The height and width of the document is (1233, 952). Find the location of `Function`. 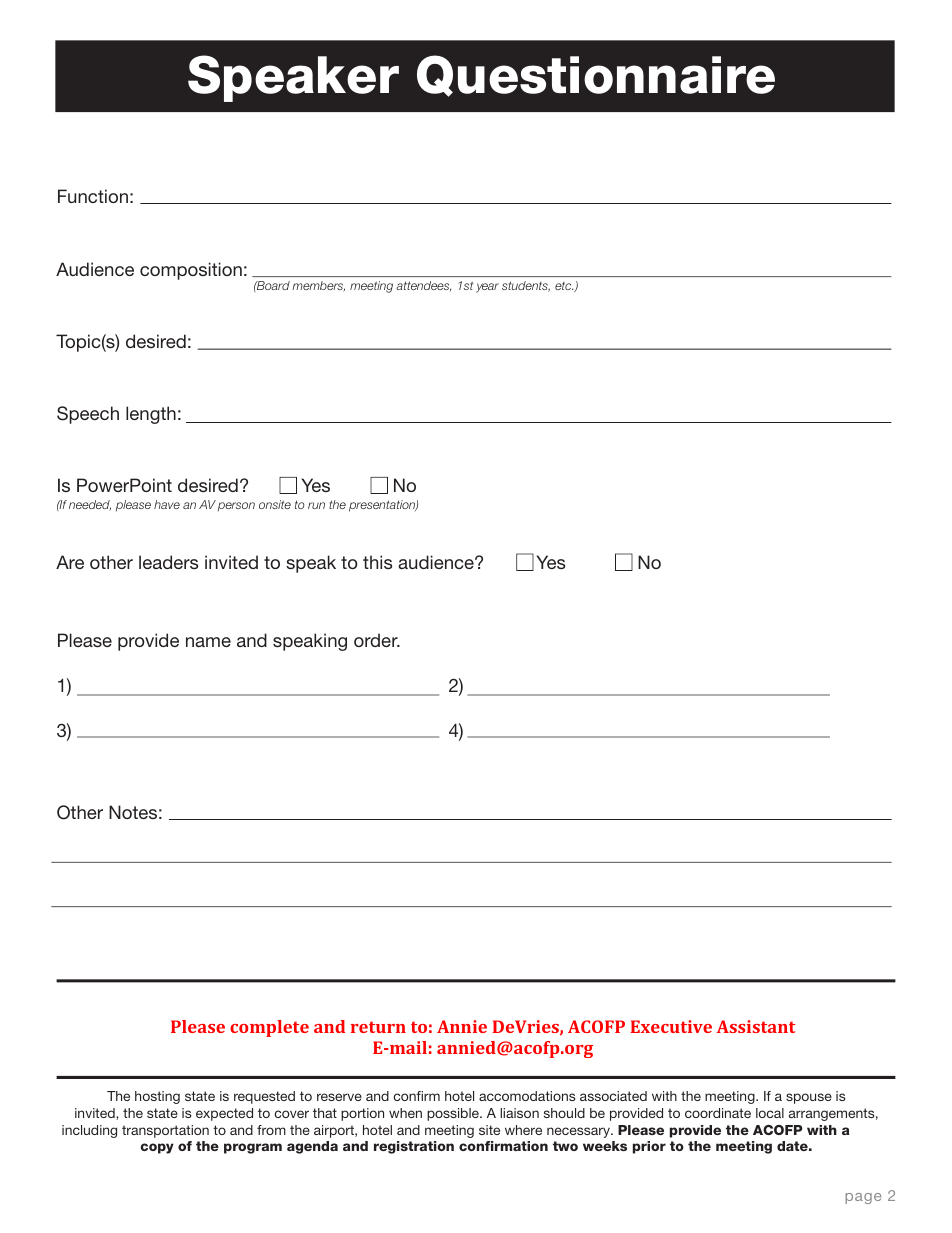

Function is located at coordinates (93, 196).
